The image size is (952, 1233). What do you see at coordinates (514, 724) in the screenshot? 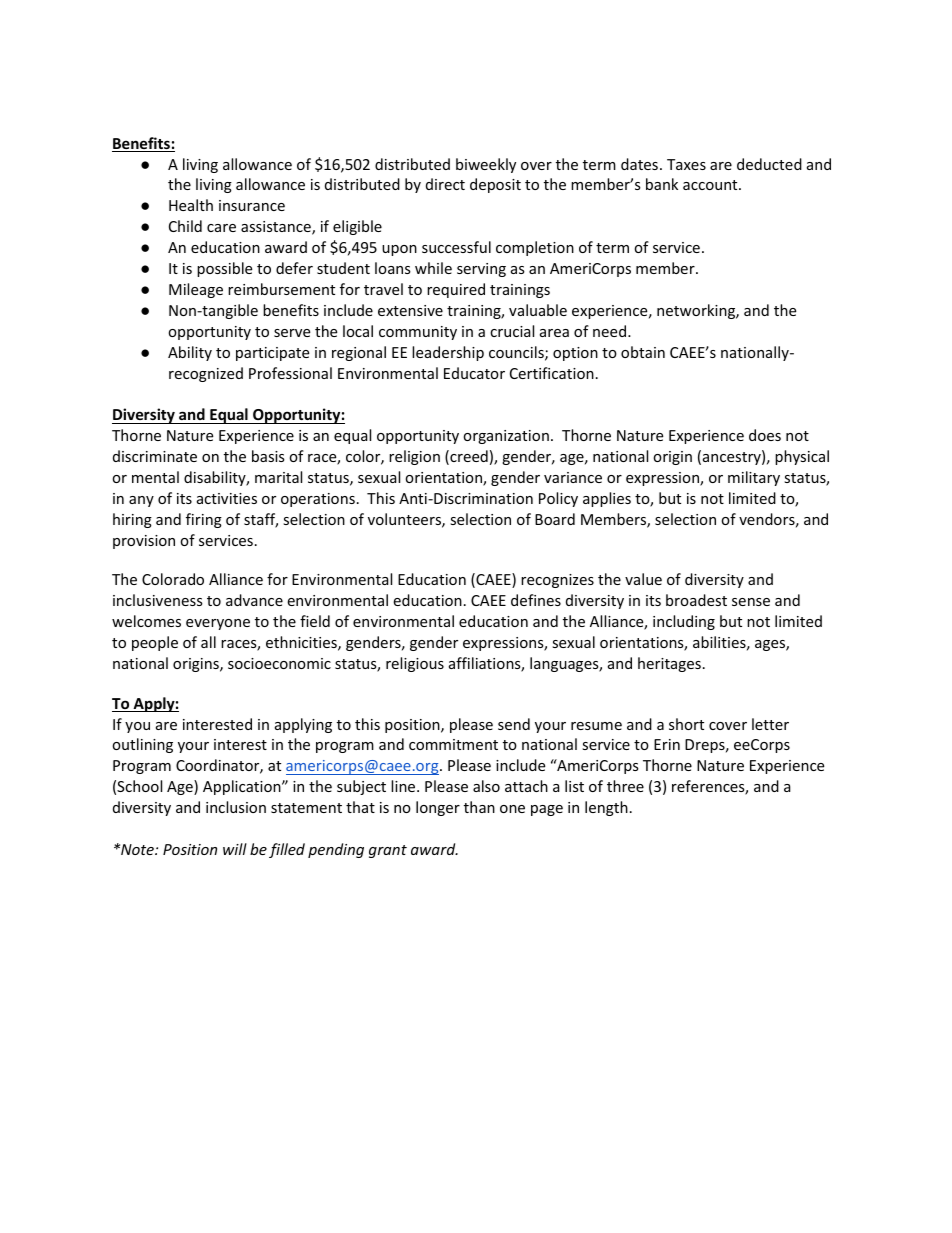
I see `send` at bounding box center [514, 724].
